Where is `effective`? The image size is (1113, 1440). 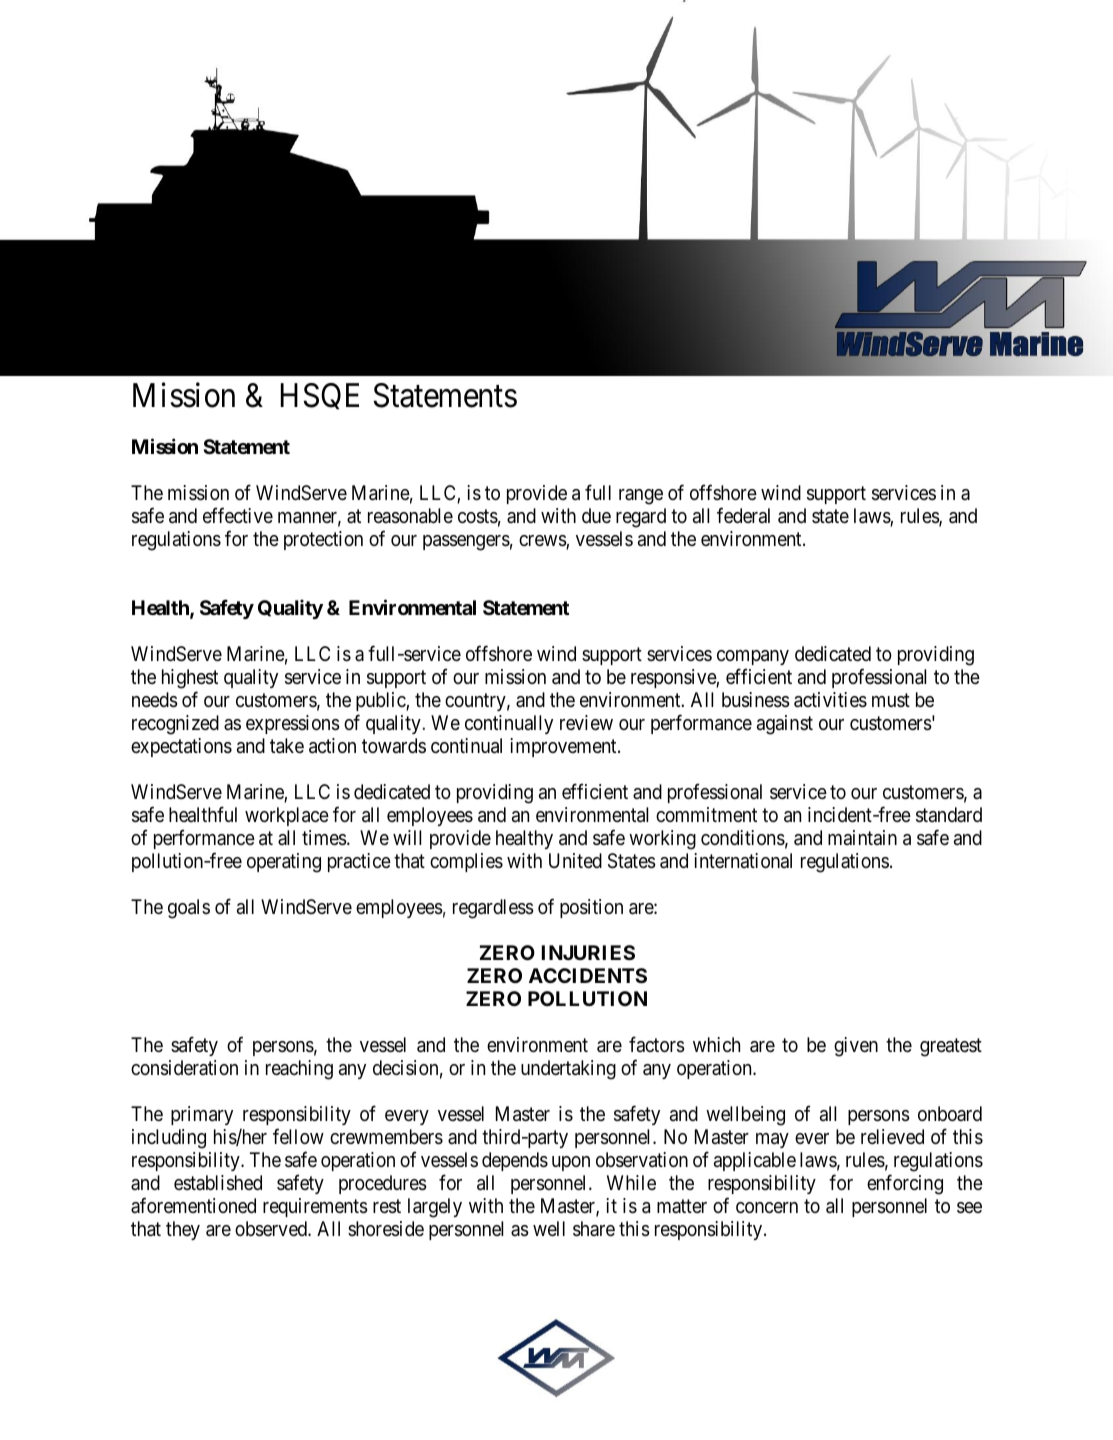
effective is located at coordinates (238, 515).
